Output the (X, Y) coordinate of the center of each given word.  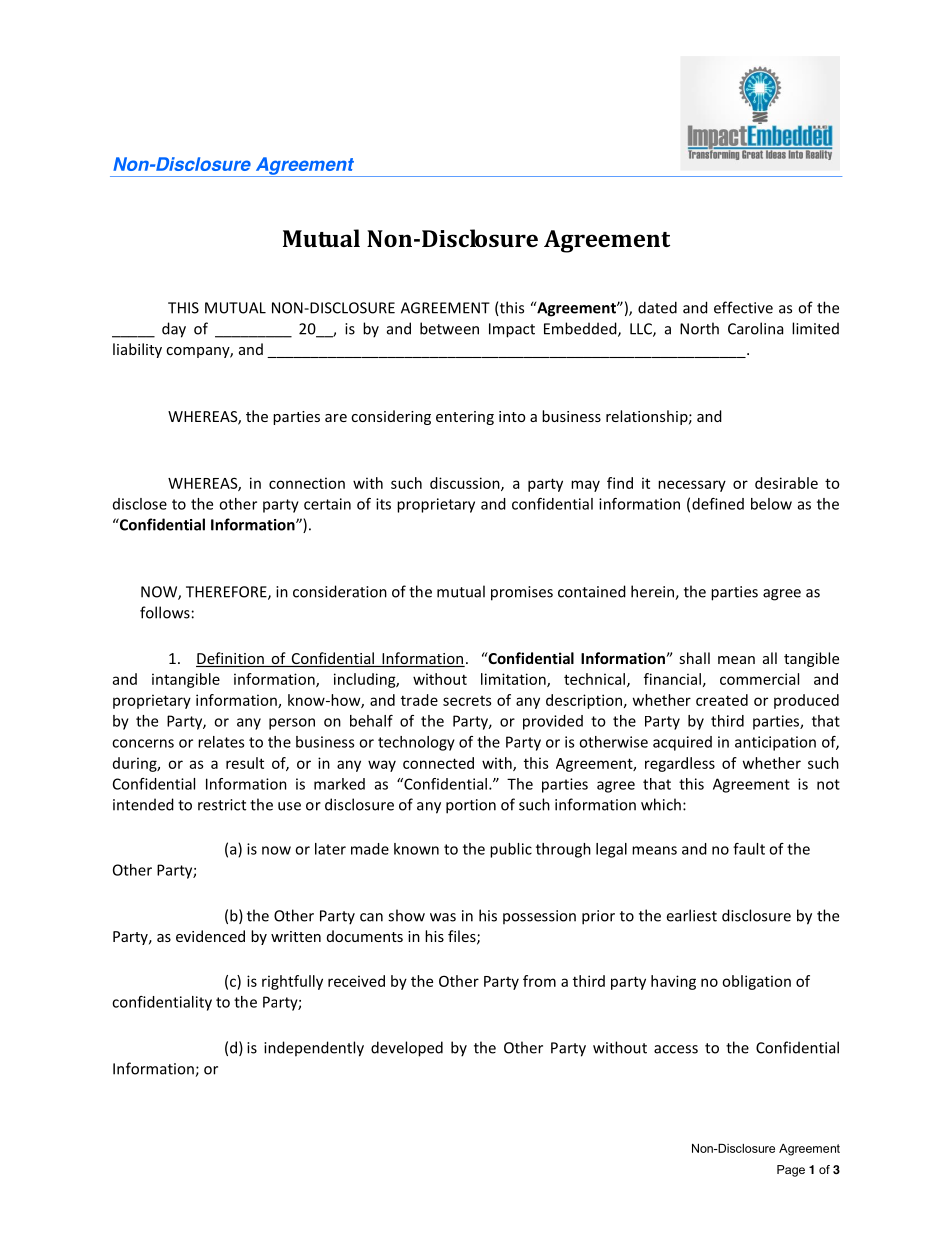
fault (749, 849)
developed (407, 1049)
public (511, 850)
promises (522, 593)
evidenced (210, 936)
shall (694, 658)
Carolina (755, 328)
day (174, 330)
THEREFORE (227, 593)
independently (314, 1049)
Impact (512, 330)
